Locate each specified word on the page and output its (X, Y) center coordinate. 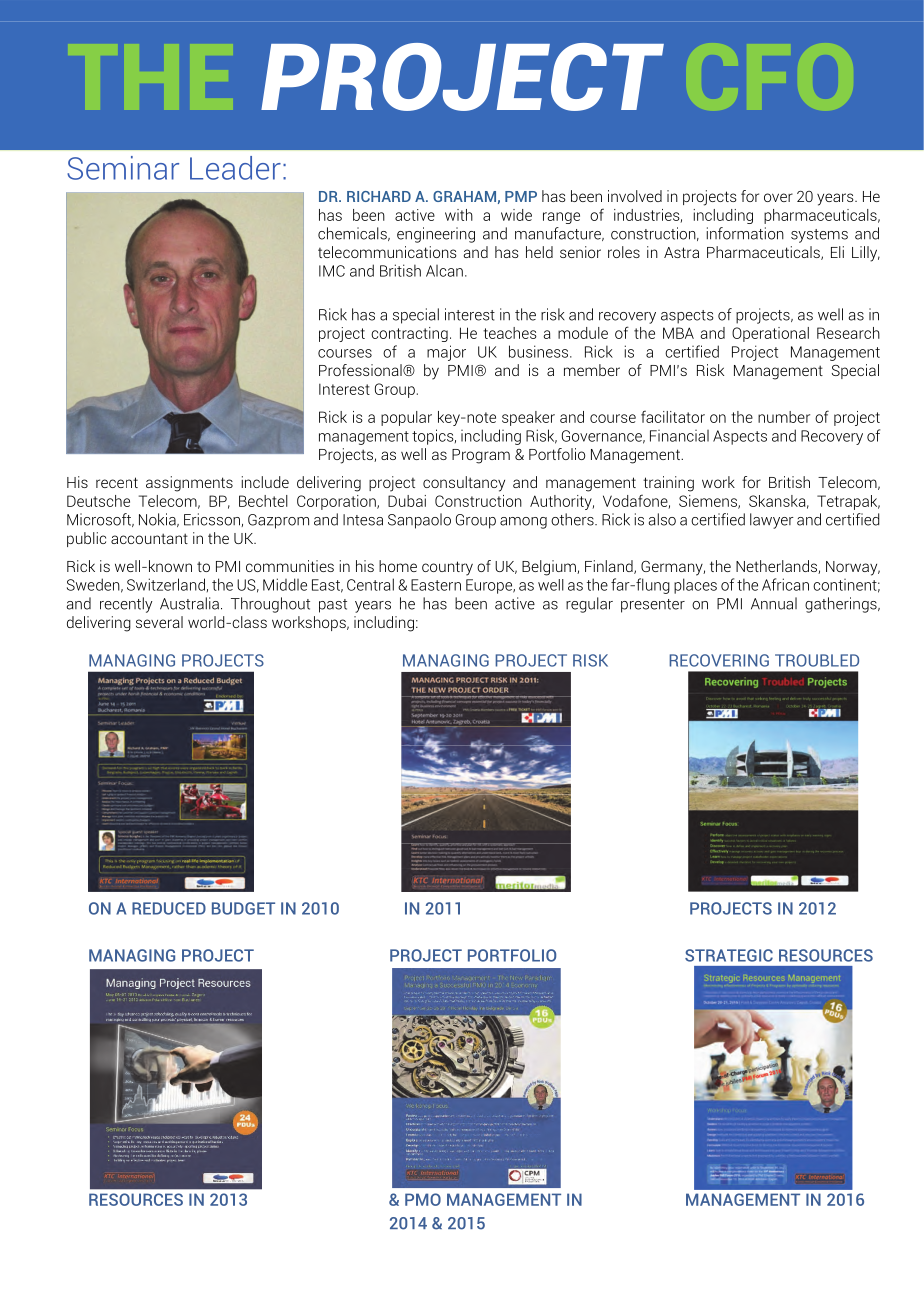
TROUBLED (817, 660)
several (159, 622)
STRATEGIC (729, 955)
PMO (423, 1199)
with (459, 215)
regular (589, 605)
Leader (235, 168)
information (745, 233)
